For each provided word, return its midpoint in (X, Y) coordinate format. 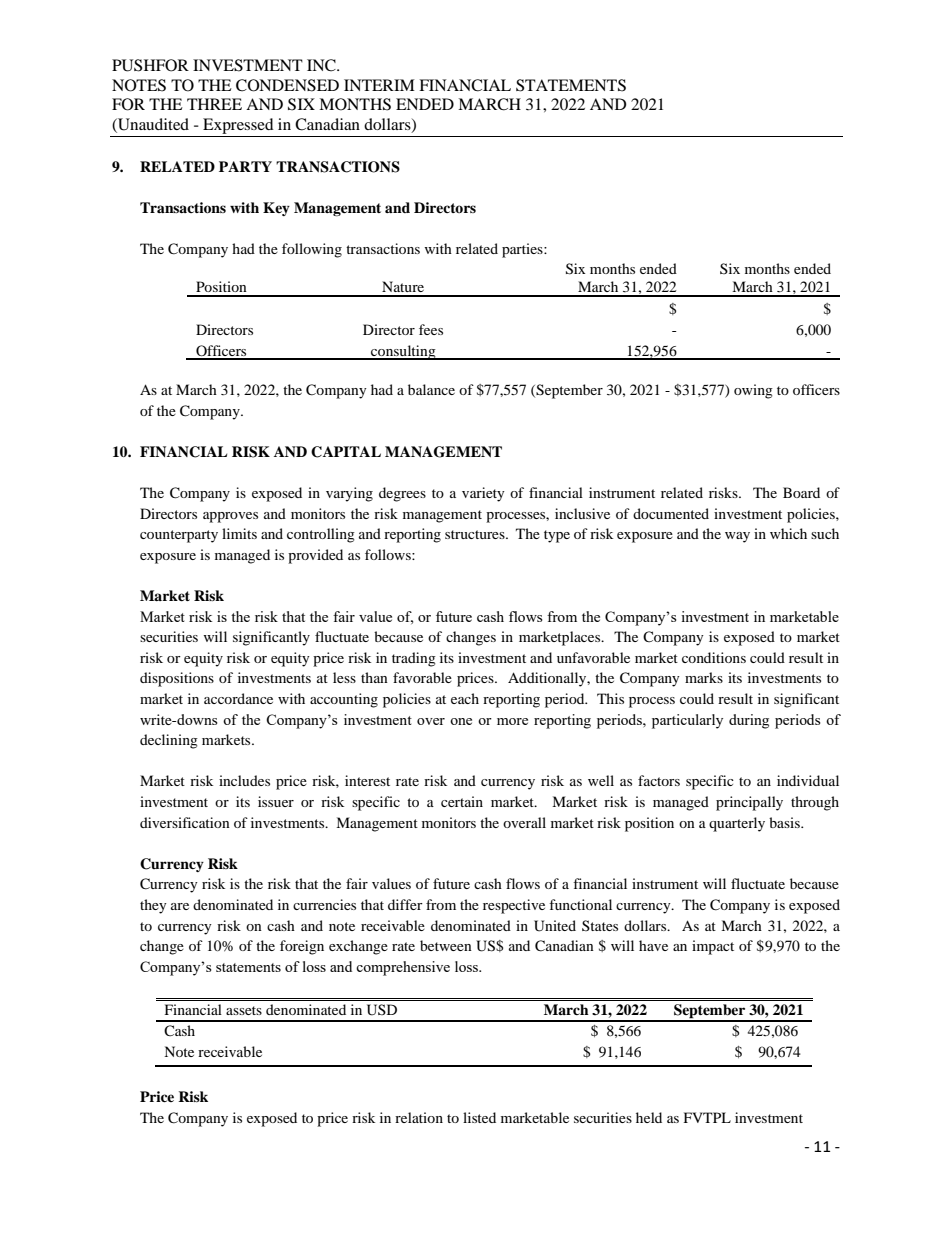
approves (230, 517)
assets (244, 1010)
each (465, 698)
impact (713, 947)
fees (431, 329)
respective (514, 906)
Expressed (238, 127)
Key (276, 209)
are (180, 906)
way (737, 537)
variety (483, 494)
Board (801, 492)
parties (523, 250)
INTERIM (379, 85)
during (749, 721)
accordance (238, 698)
